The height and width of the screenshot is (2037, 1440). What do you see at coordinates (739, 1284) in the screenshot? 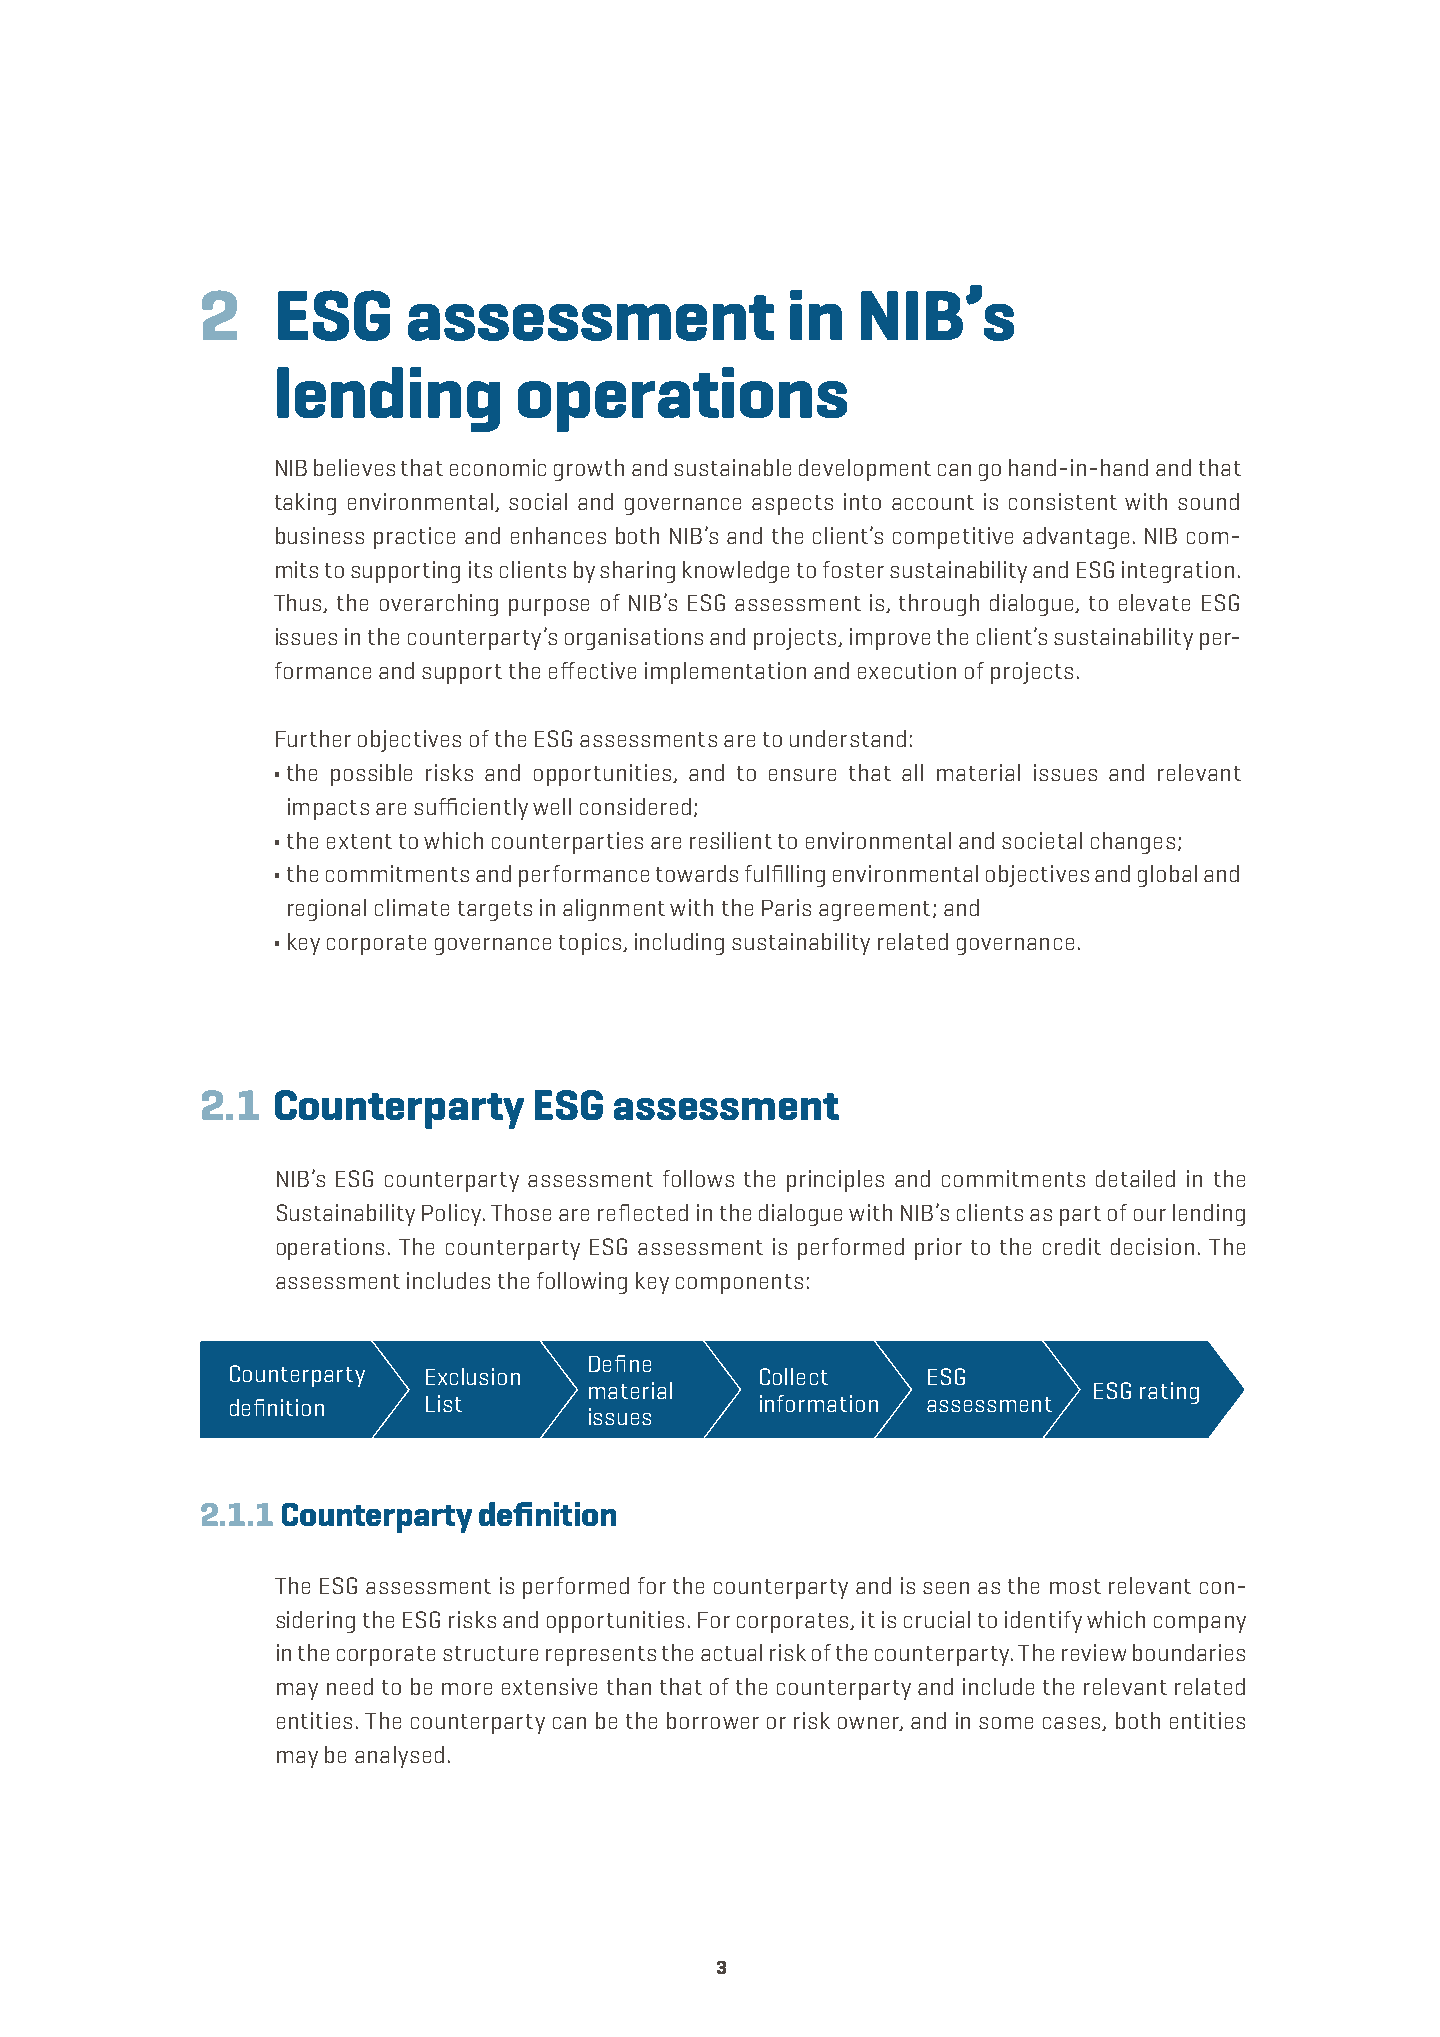
I see `components` at bounding box center [739, 1284].
